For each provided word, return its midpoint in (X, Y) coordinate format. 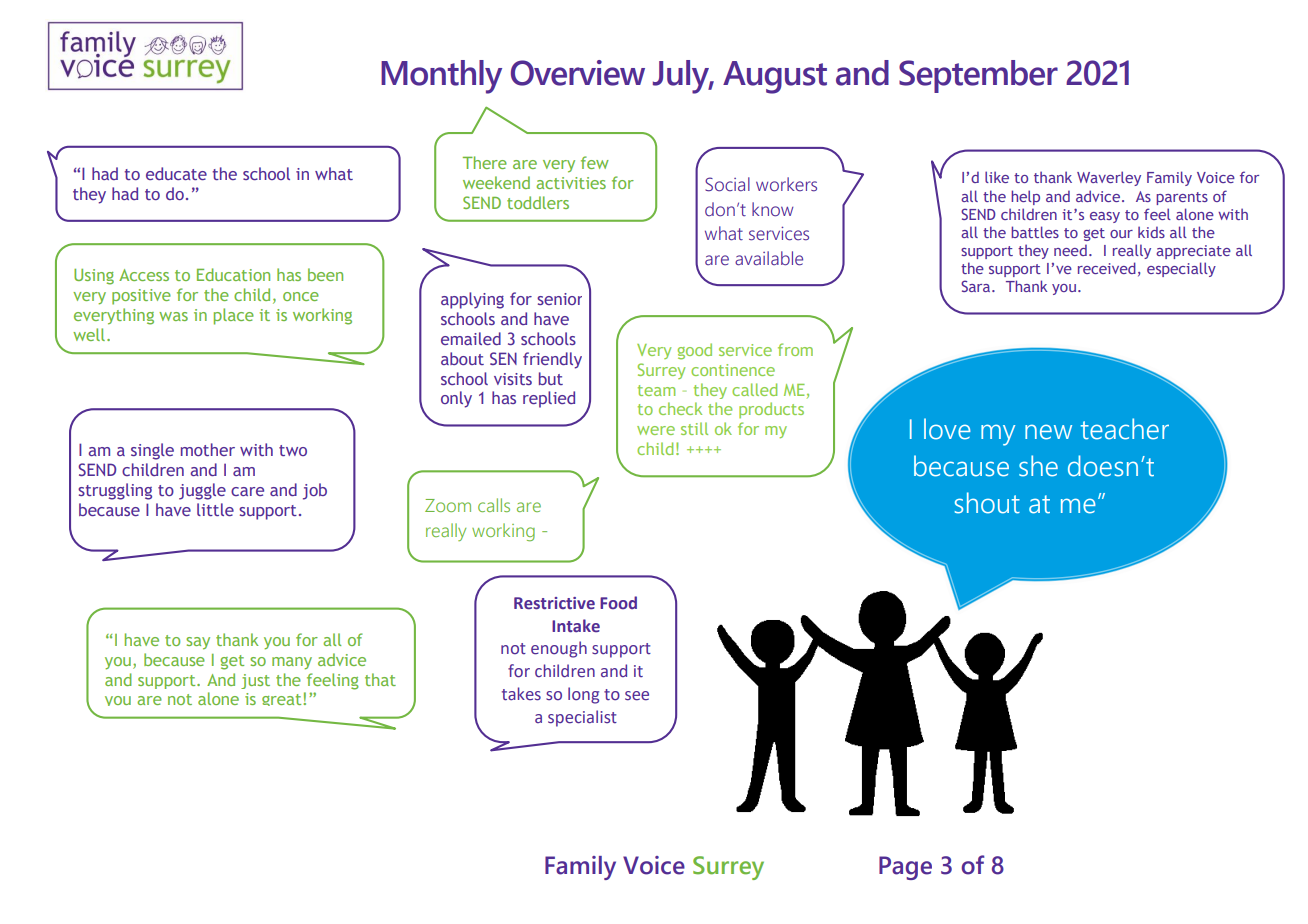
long (583, 695)
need (1070, 250)
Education (233, 274)
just (255, 681)
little (215, 509)
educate (176, 173)
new (1048, 432)
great (281, 700)
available (769, 258)
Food (618, 602)
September (978, 76)
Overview (578, 73)
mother (208, 449)
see (637, 696)
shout (987, 503)
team (656, 390)
